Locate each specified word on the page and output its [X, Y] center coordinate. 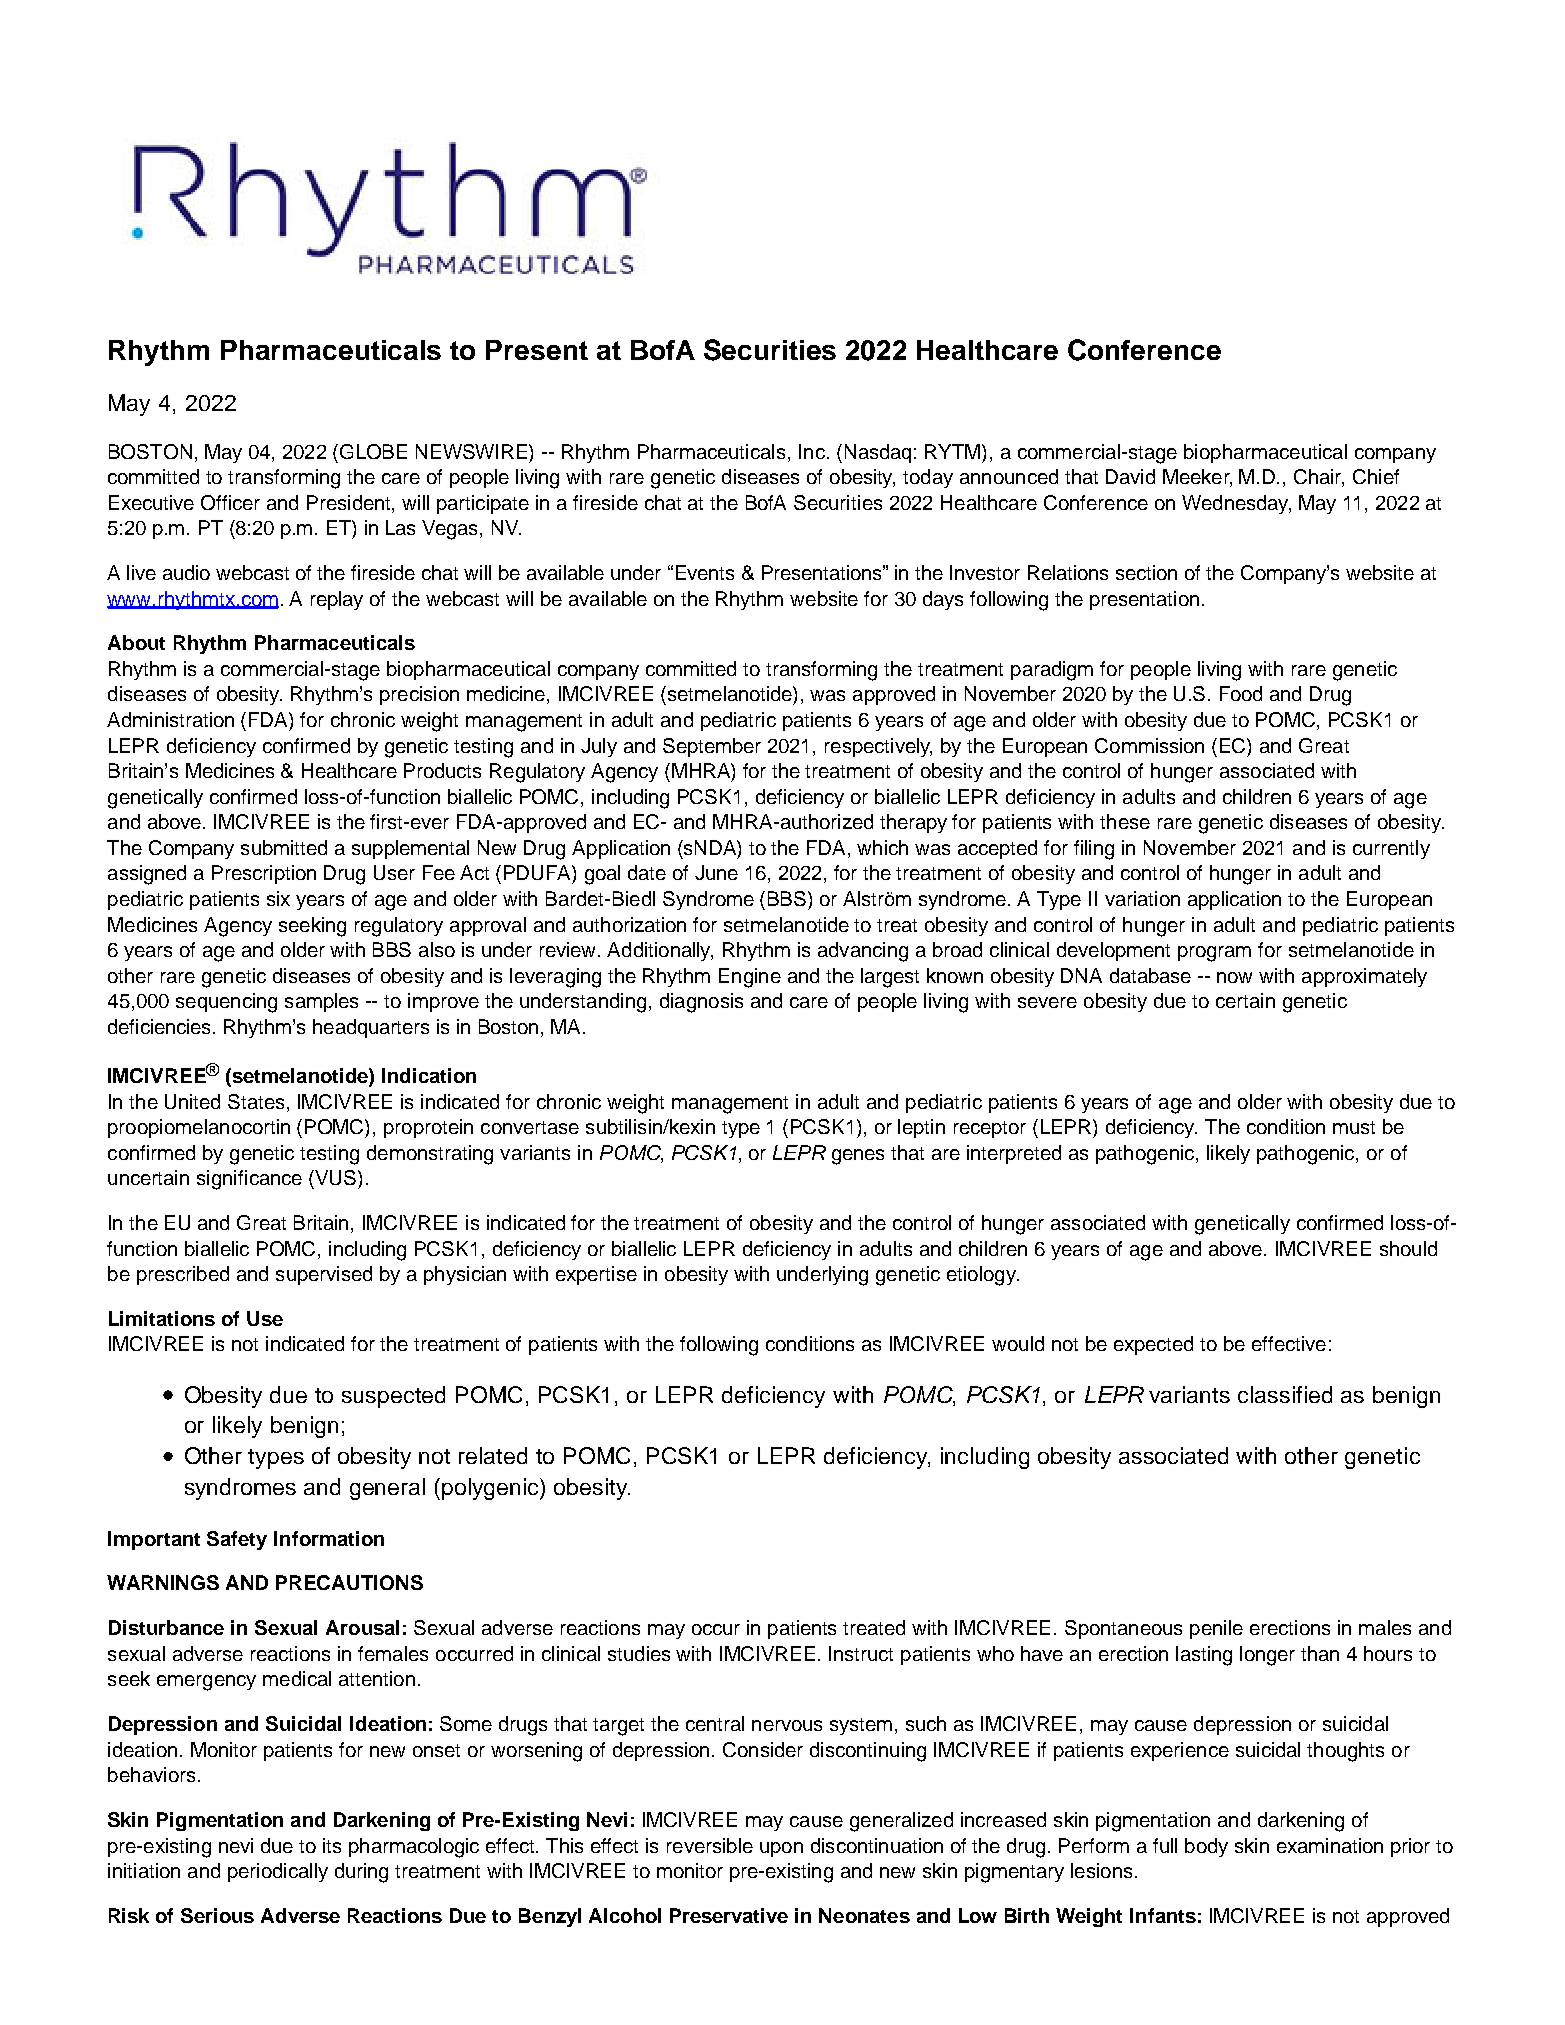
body [1206, 1847]
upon [781, 1849]
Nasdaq [878, 453]
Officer [230, 502]
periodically [278, 1872]
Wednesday [1236, 504]
